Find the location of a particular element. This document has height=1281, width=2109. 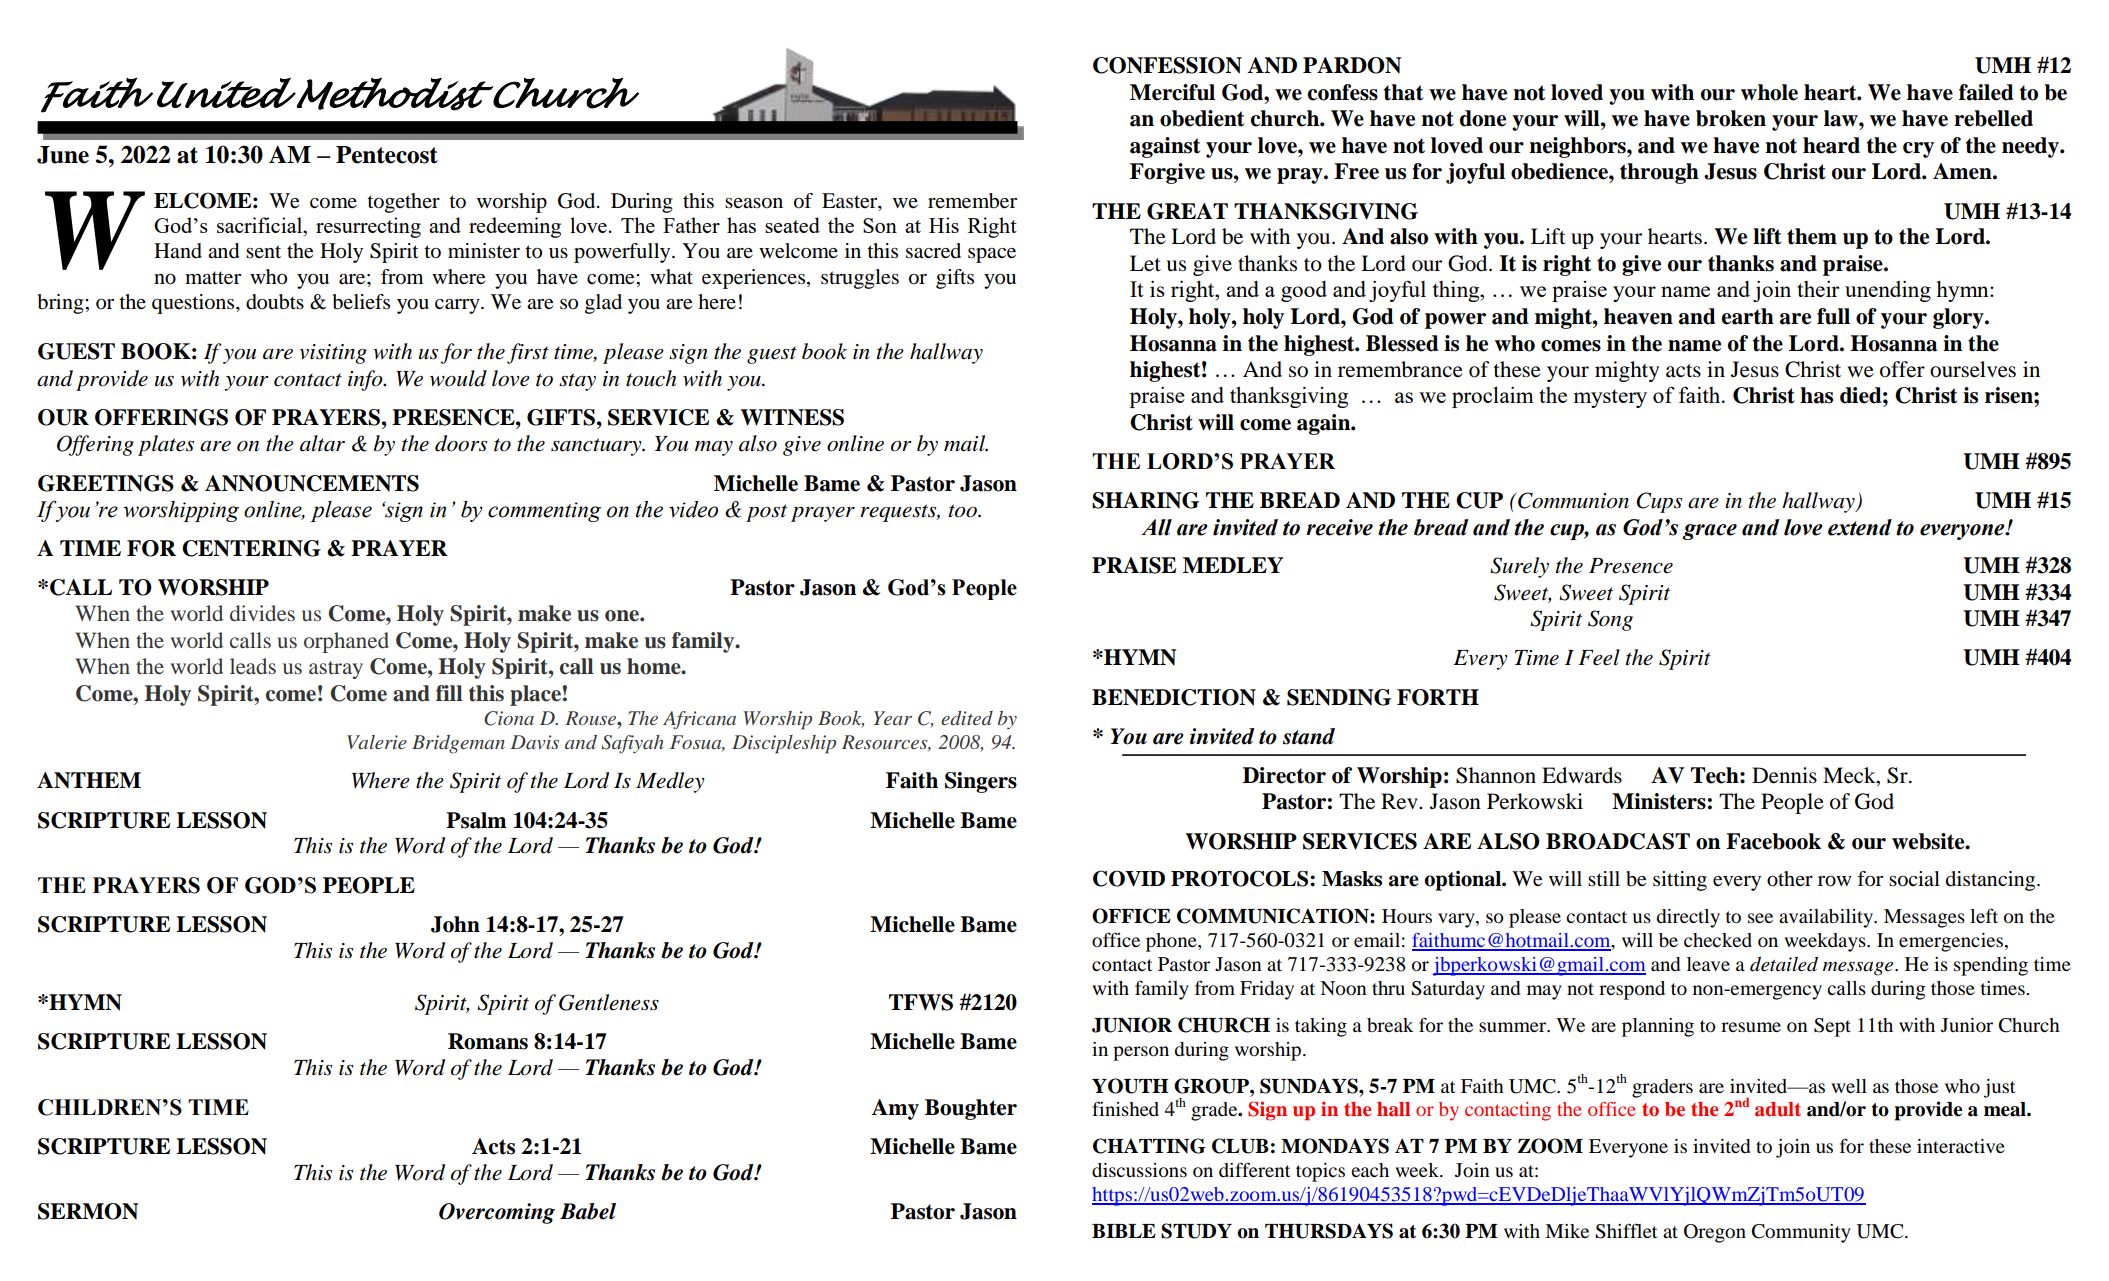

discussions is located at coordinates (1139, 1170).
